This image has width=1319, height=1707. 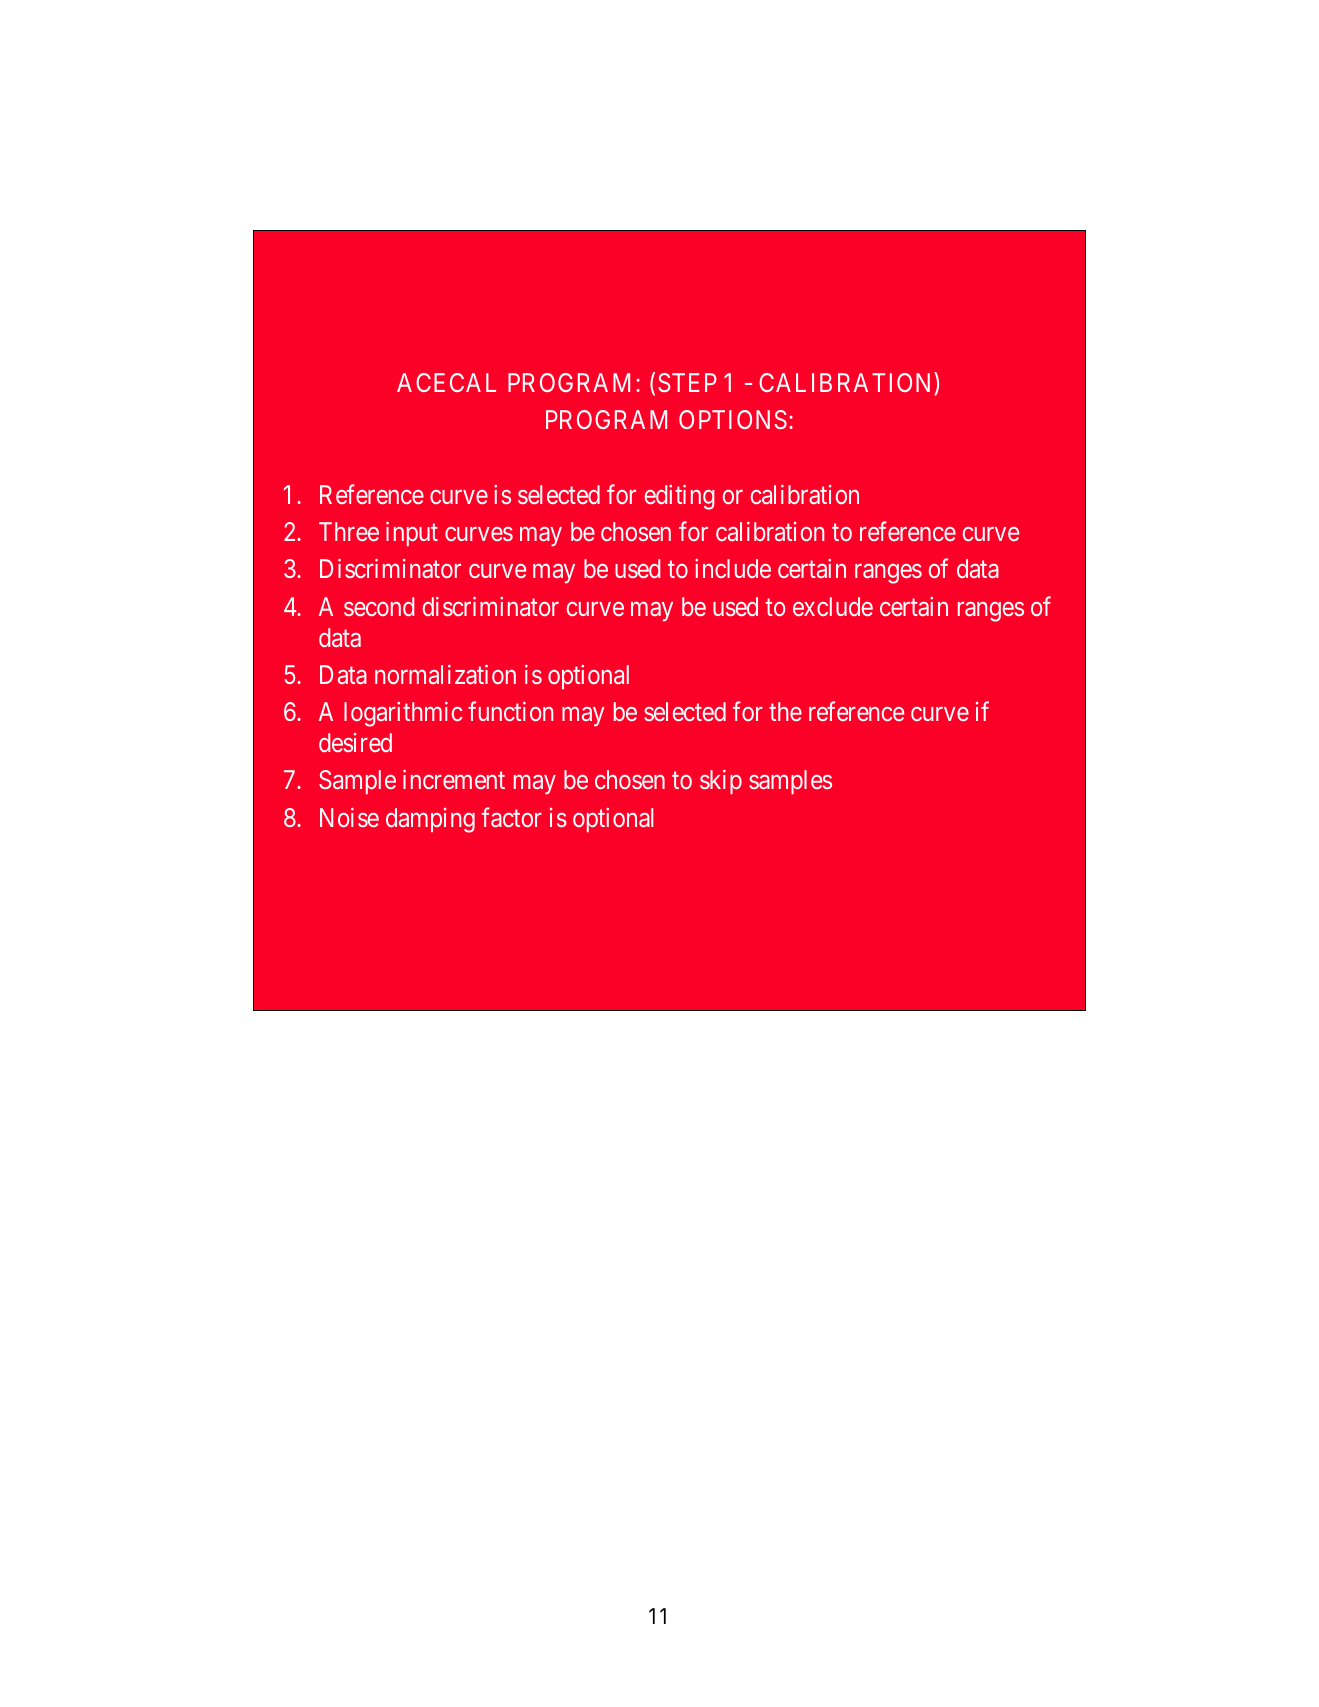 I want to click on normalization, so click(x=445, y=674).
